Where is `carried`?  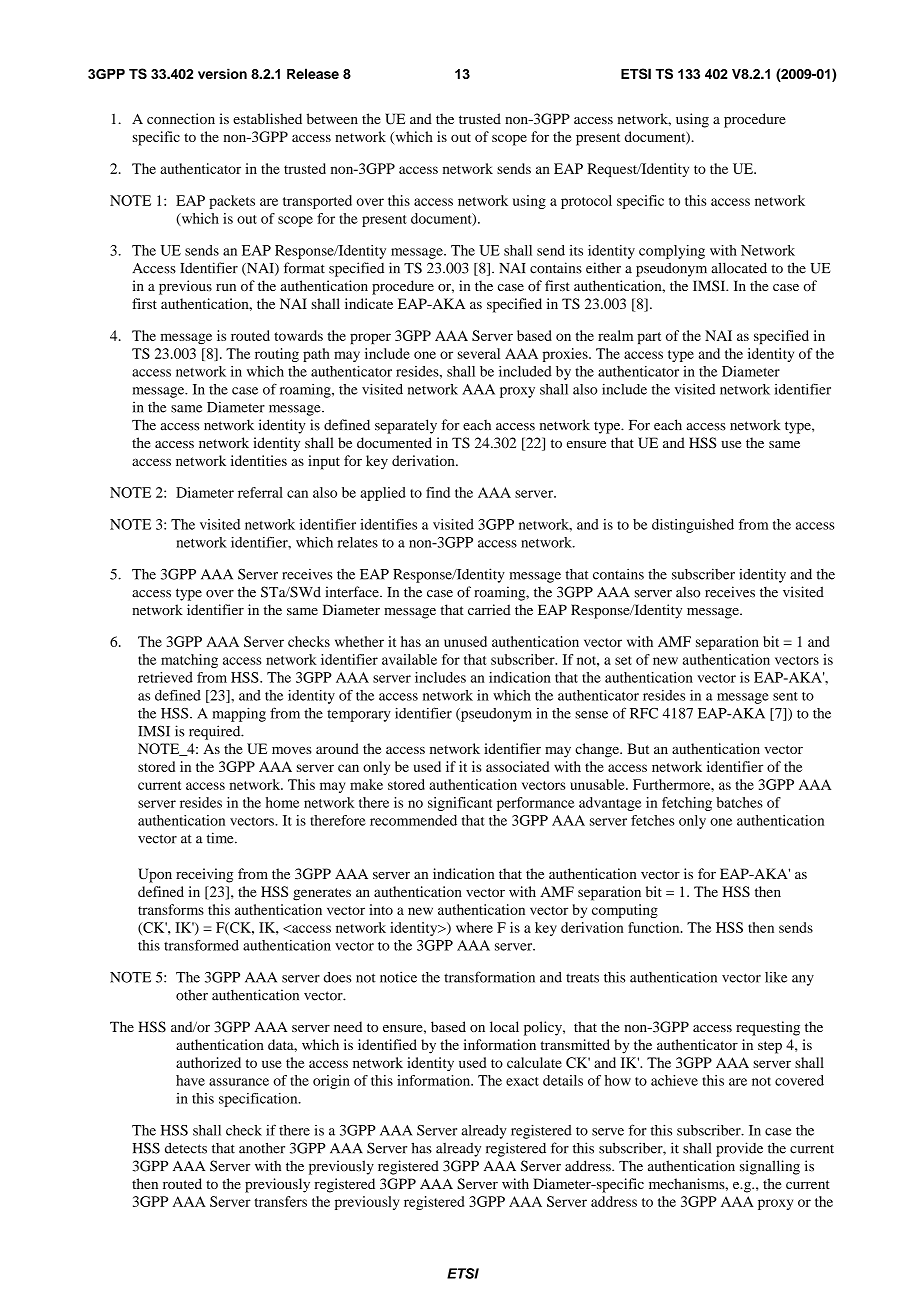 carried is located at coordinates (489, 609).
